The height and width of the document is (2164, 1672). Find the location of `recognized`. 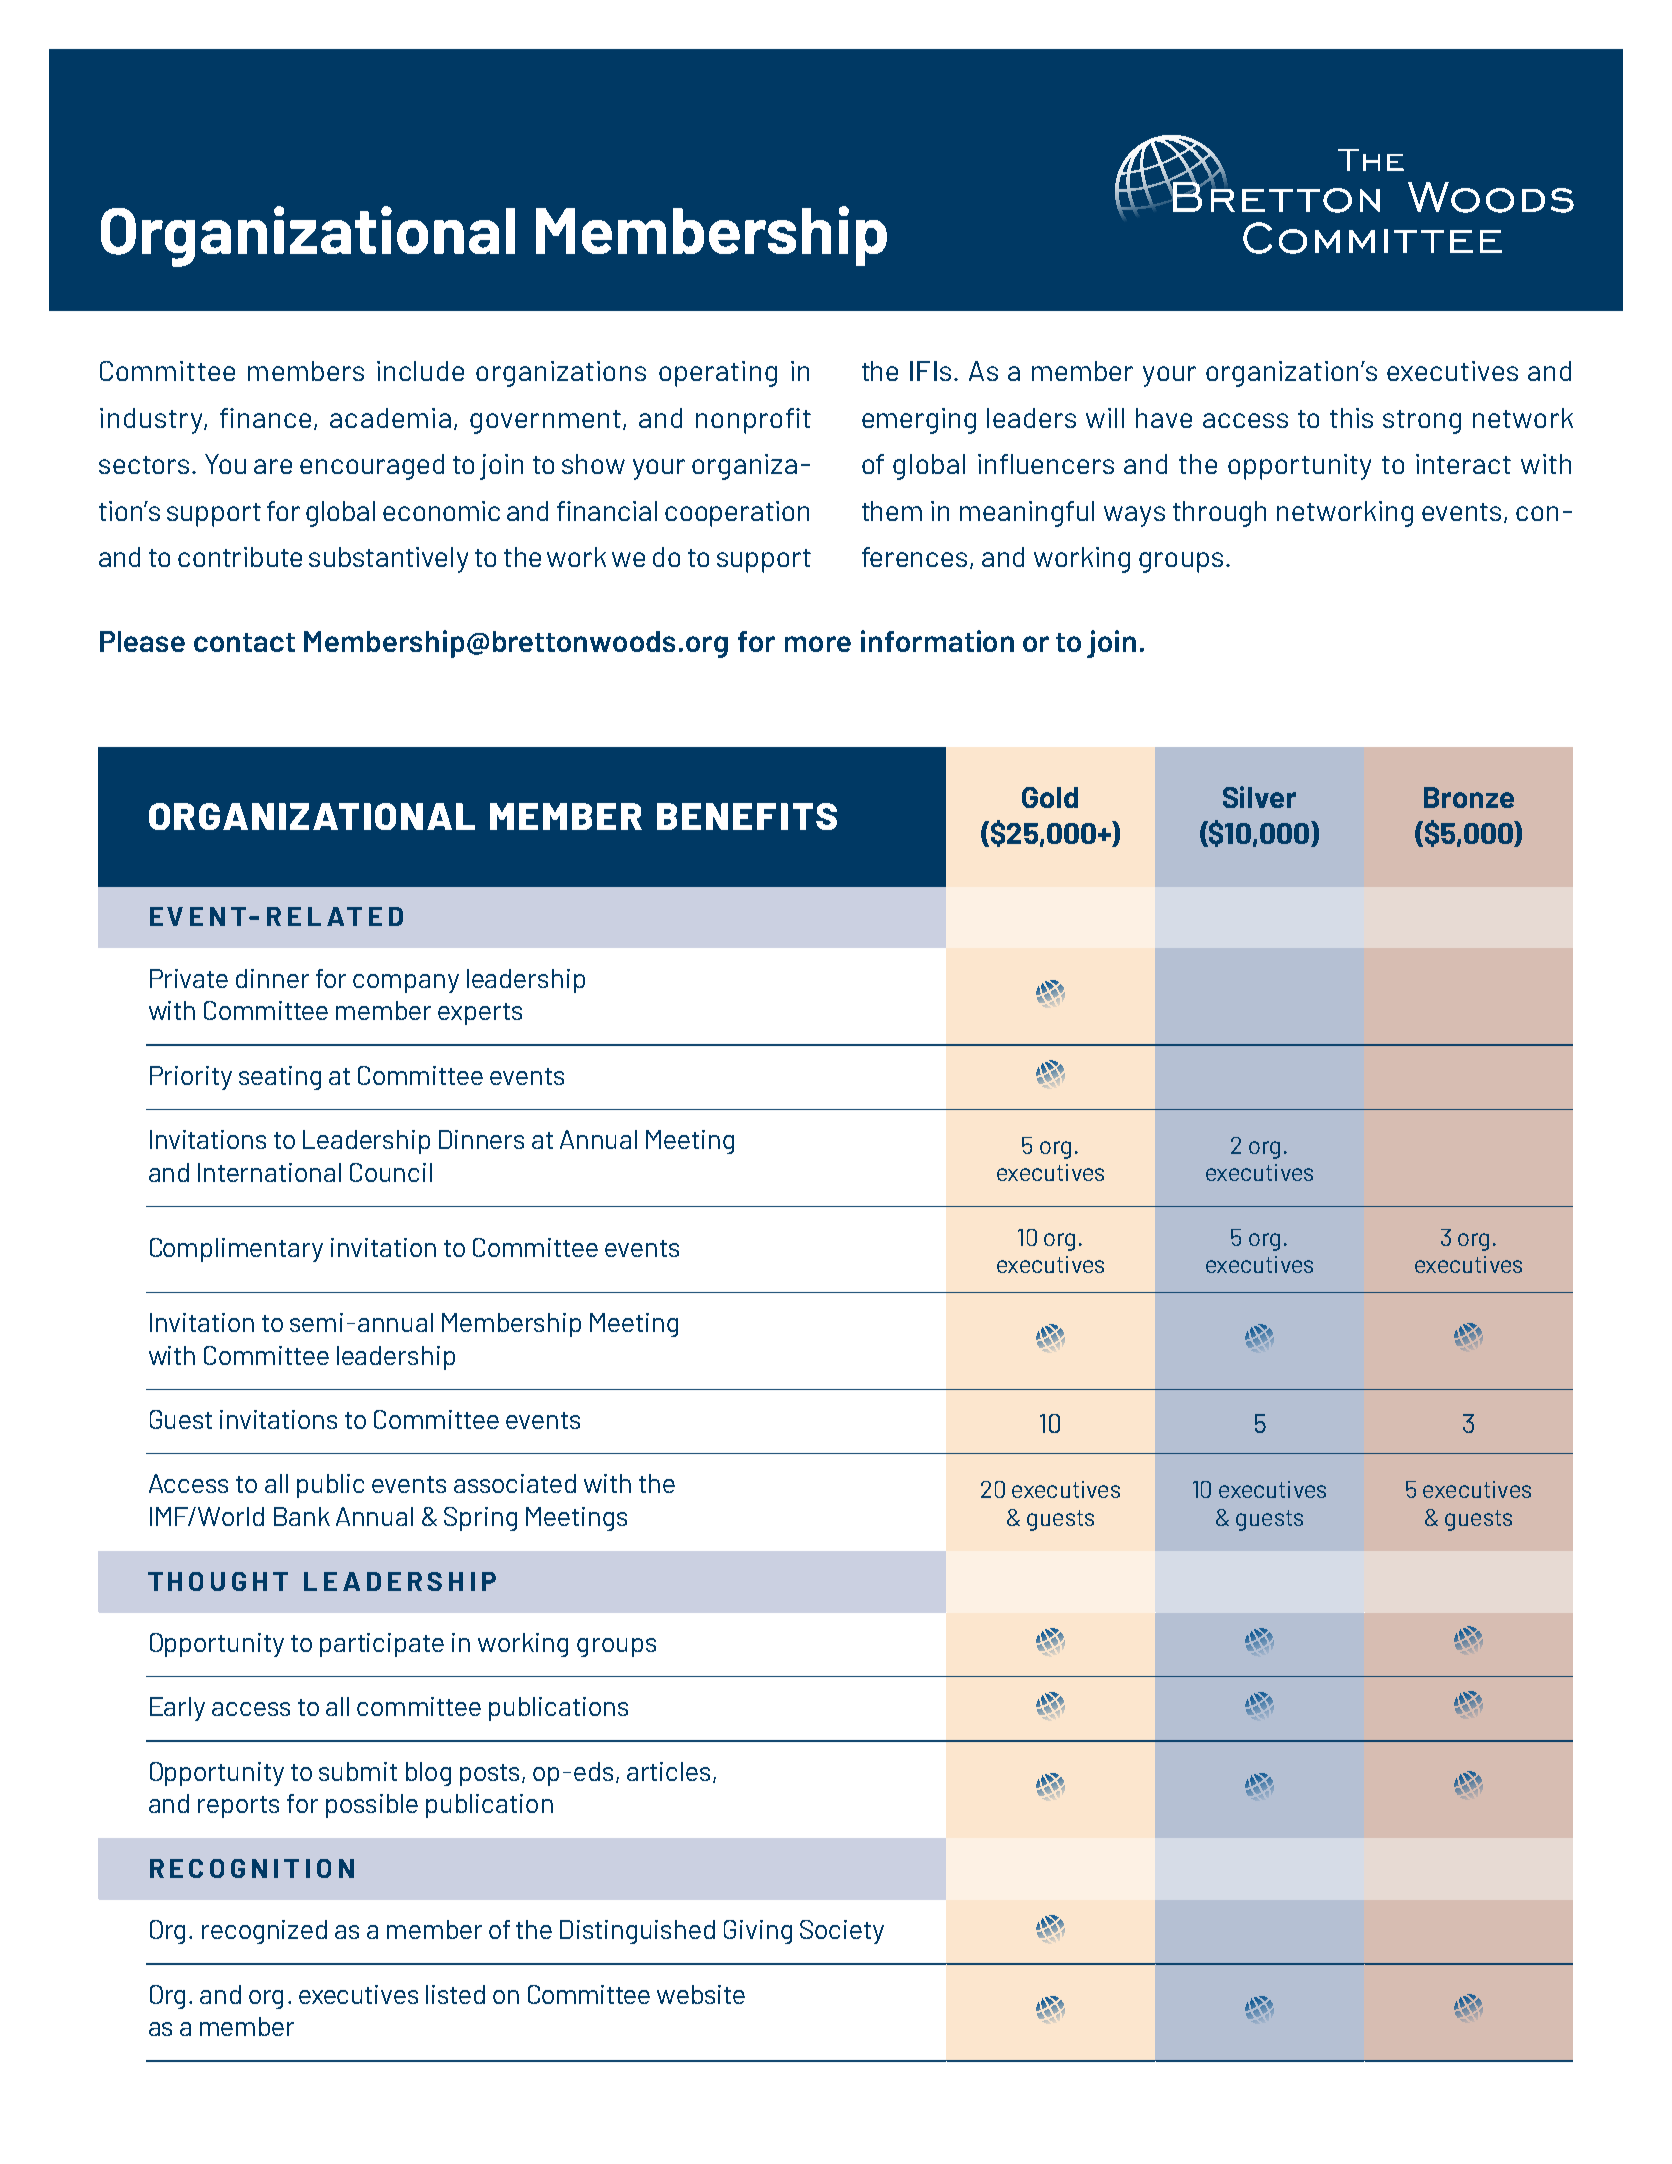

recognized is located at coordinates (264, 1932).
